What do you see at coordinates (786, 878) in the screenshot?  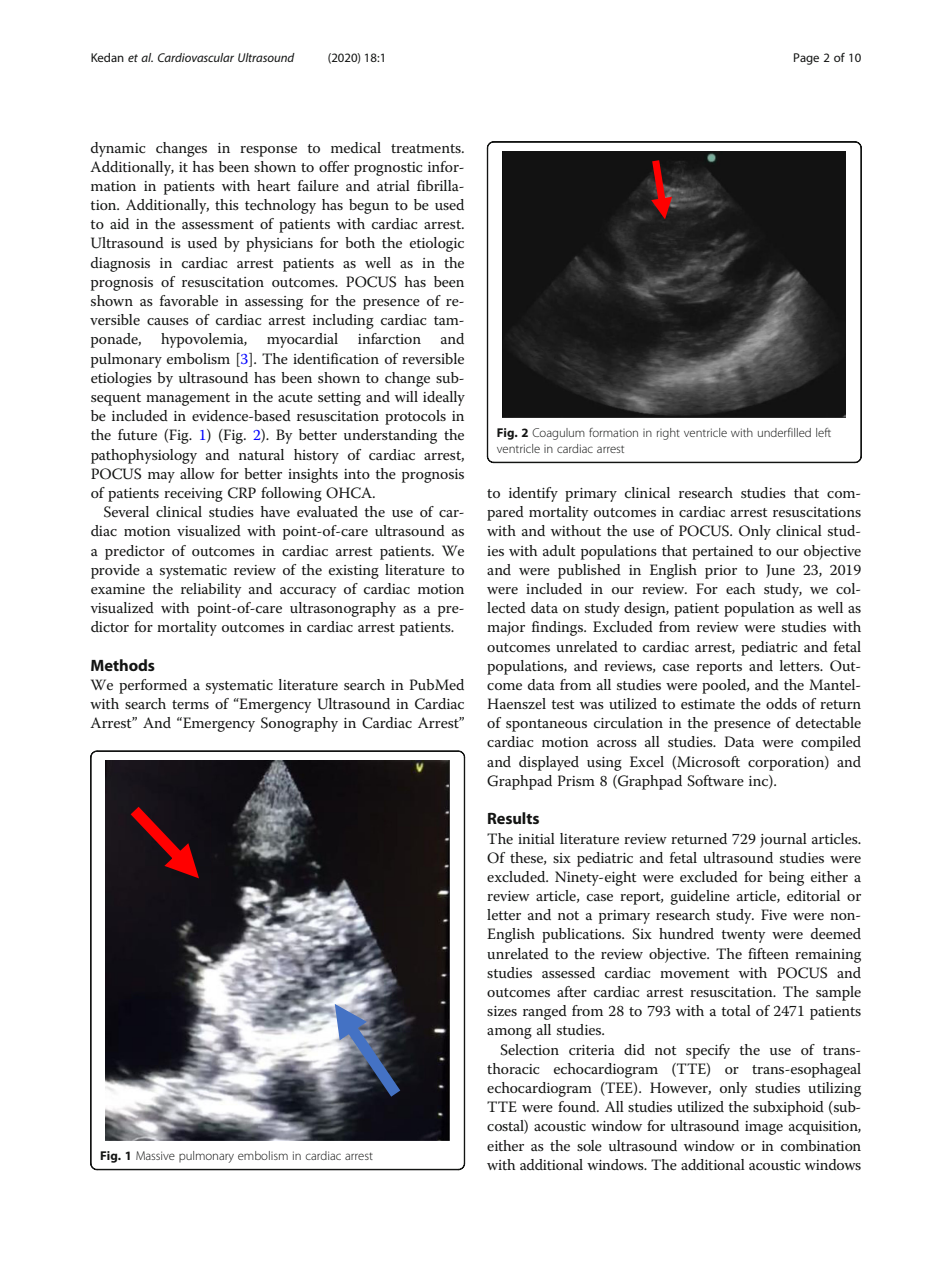 I see `being` at bounding box center [786, 878].
